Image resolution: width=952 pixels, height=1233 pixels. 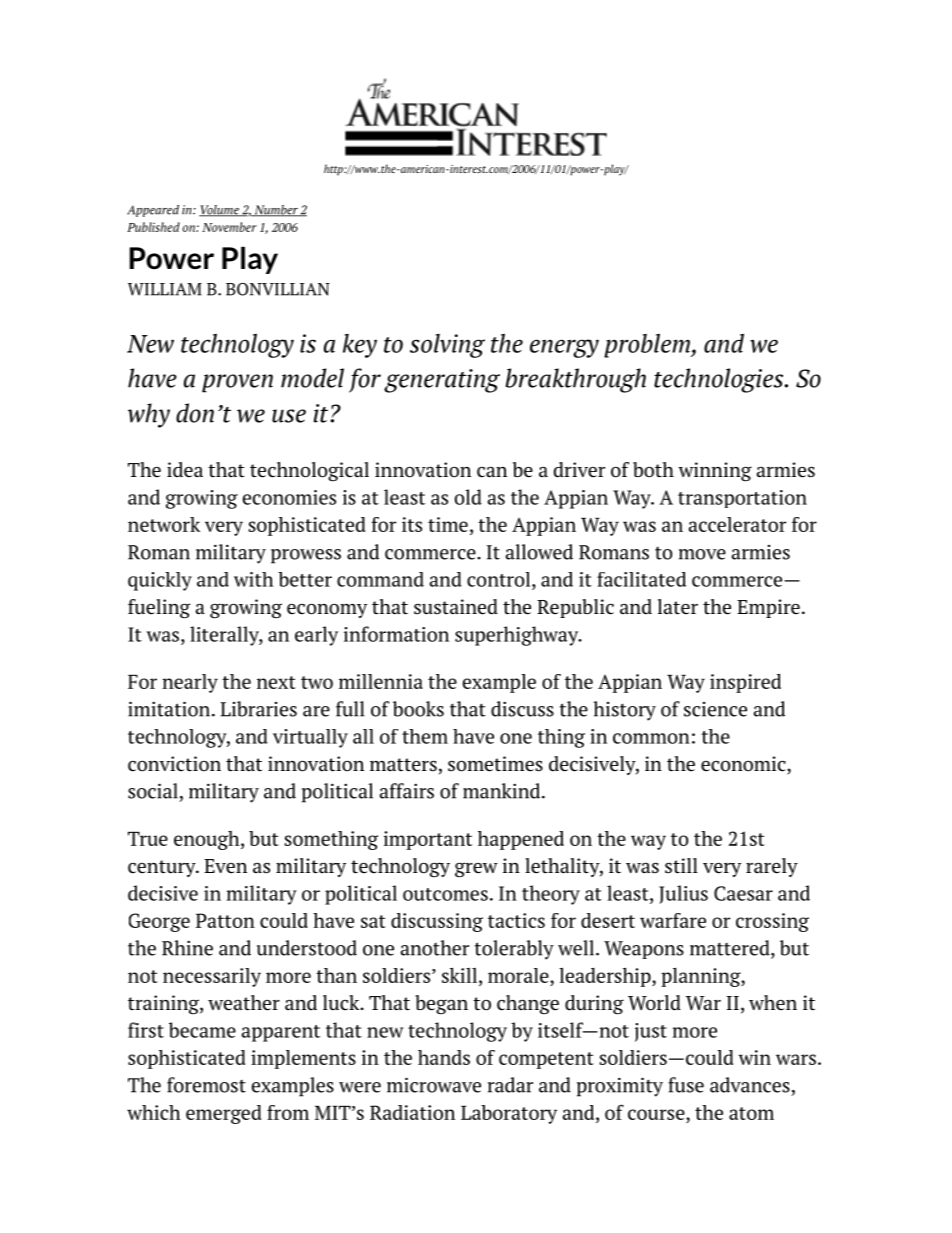 What do you see at coordinates (503, 791) in the screenshot?
I see `mankind` at bounding box center [503, 791].
